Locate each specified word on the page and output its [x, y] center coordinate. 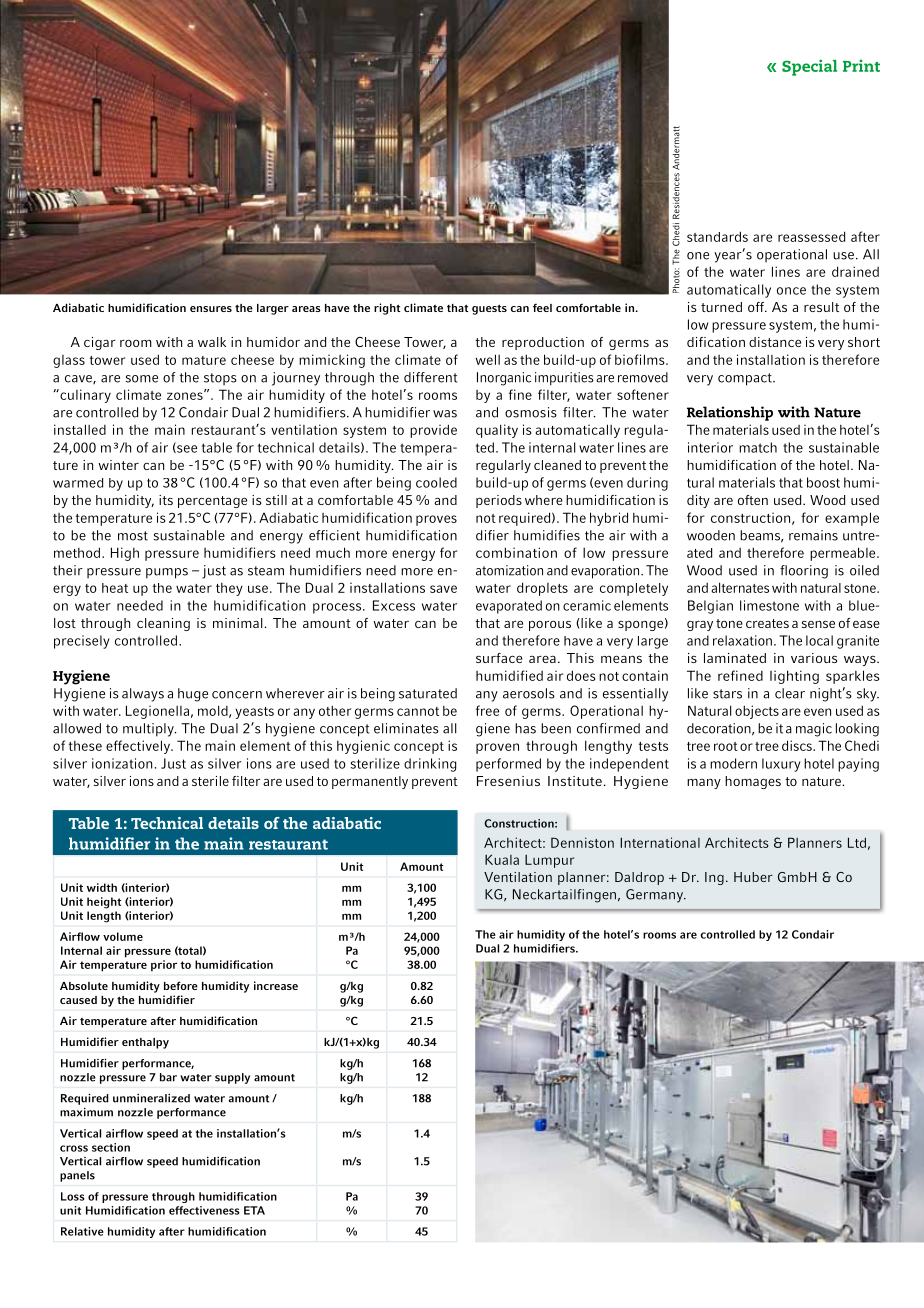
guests [489, 309]
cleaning [163, 624]
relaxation [742, 640]
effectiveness [204, 1210]
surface [499, 658]
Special [809, 67]
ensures [211, 309]
